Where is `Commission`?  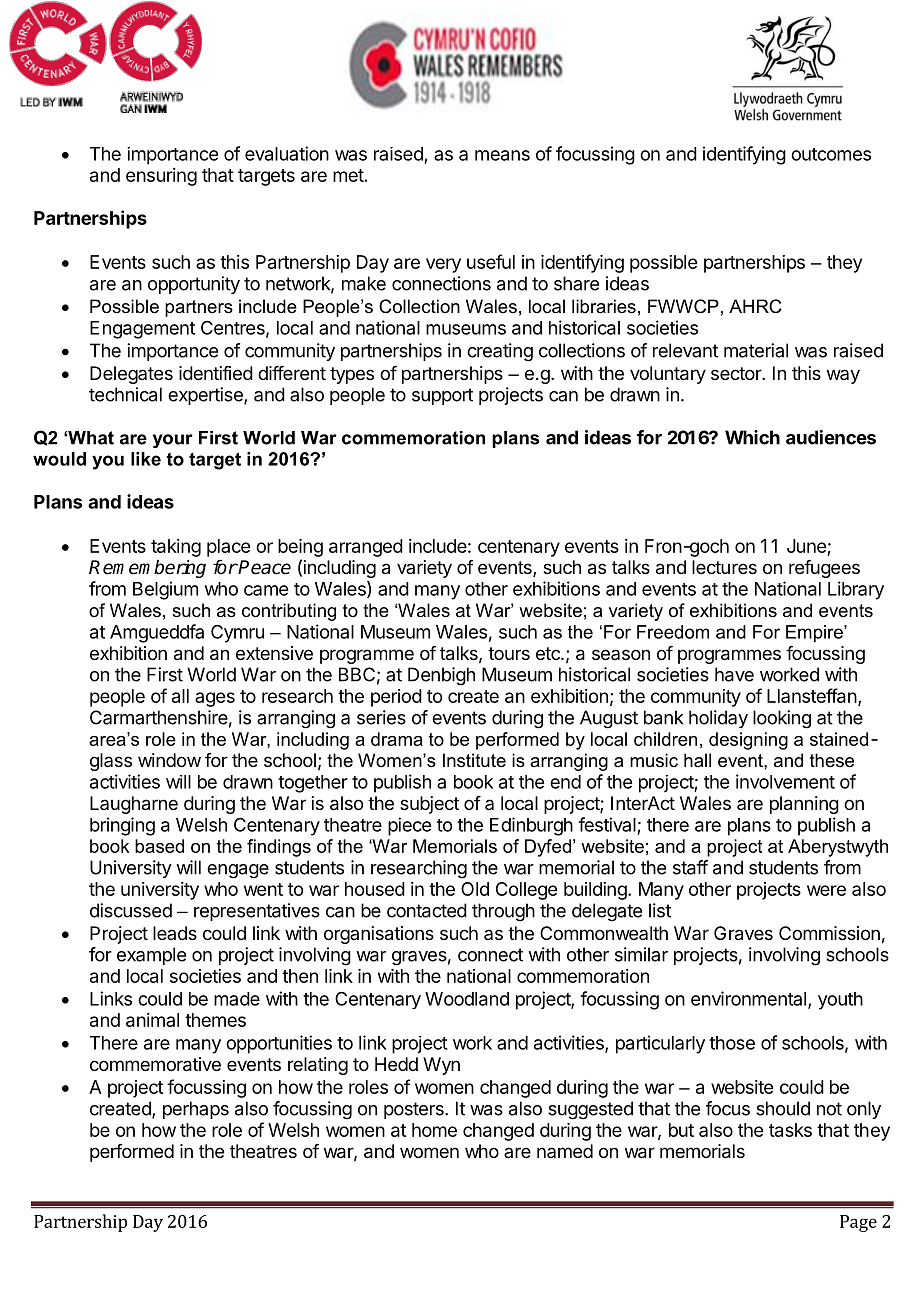
Commission is located at coordinates (829, 933).
